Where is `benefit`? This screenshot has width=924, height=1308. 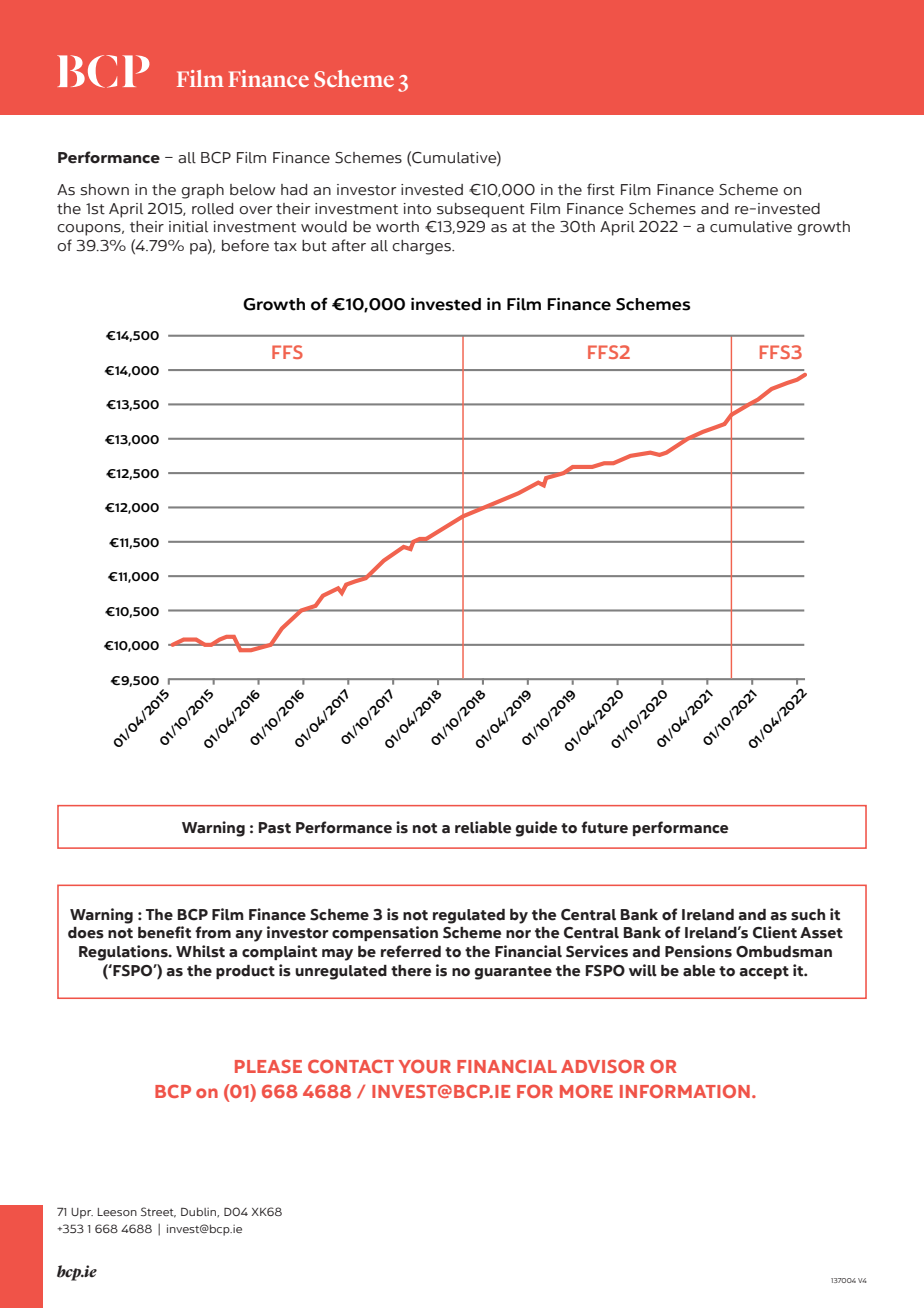 benefit is located at coordinates (164, 932).
